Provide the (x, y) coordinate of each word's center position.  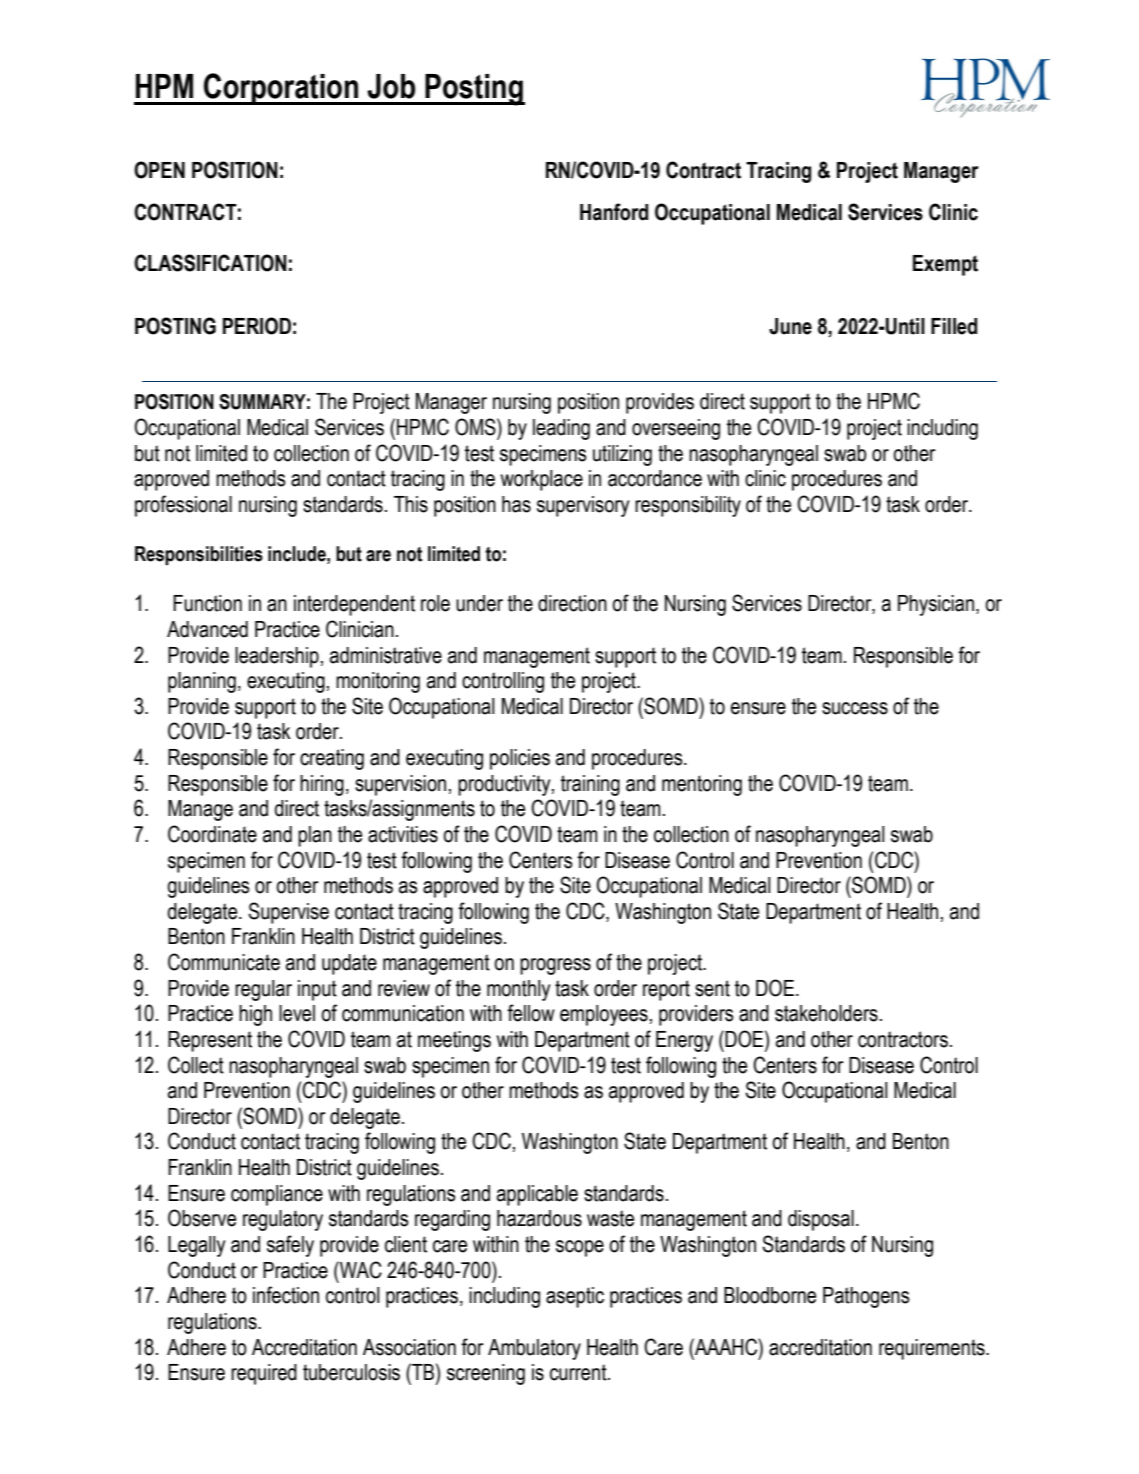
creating (332, 759)
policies (520, 759)
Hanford (614, 212)
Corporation (281, 89)
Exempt (945, 265)
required (264, 1374)
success (855, 708)
